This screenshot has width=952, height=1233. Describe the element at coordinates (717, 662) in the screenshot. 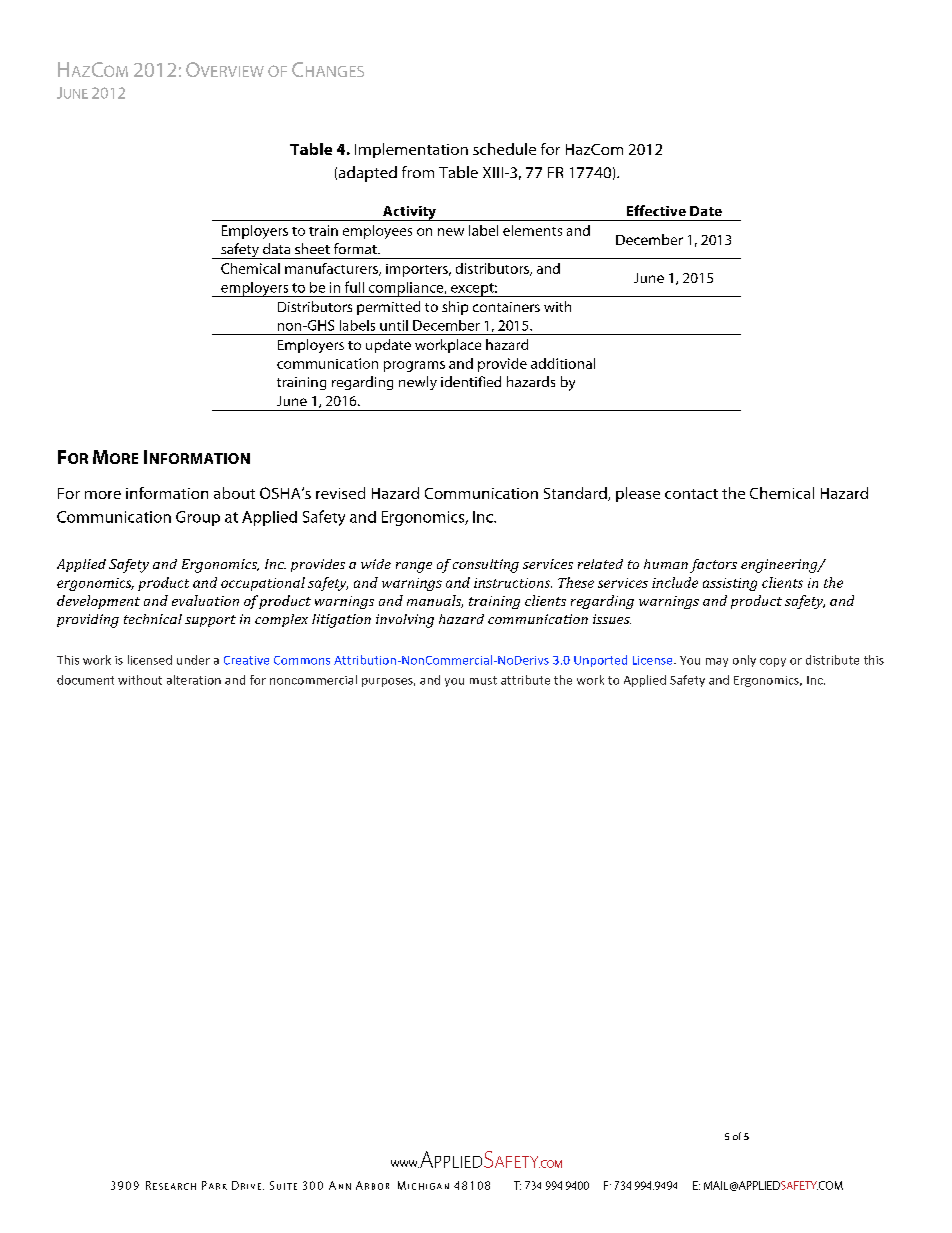

I see `may` at that location.
